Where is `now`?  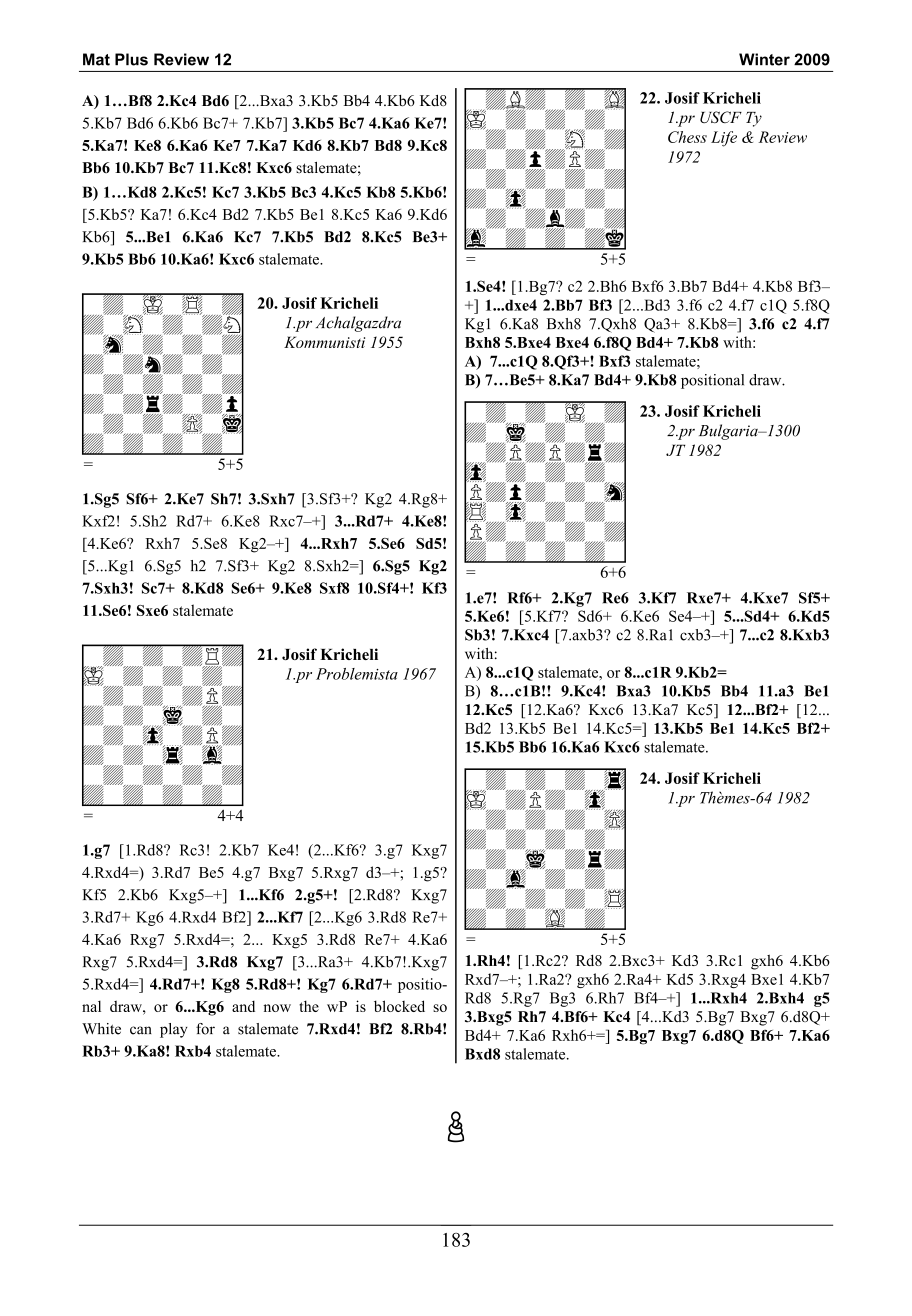
now is located at coordinates (277, 1008).
